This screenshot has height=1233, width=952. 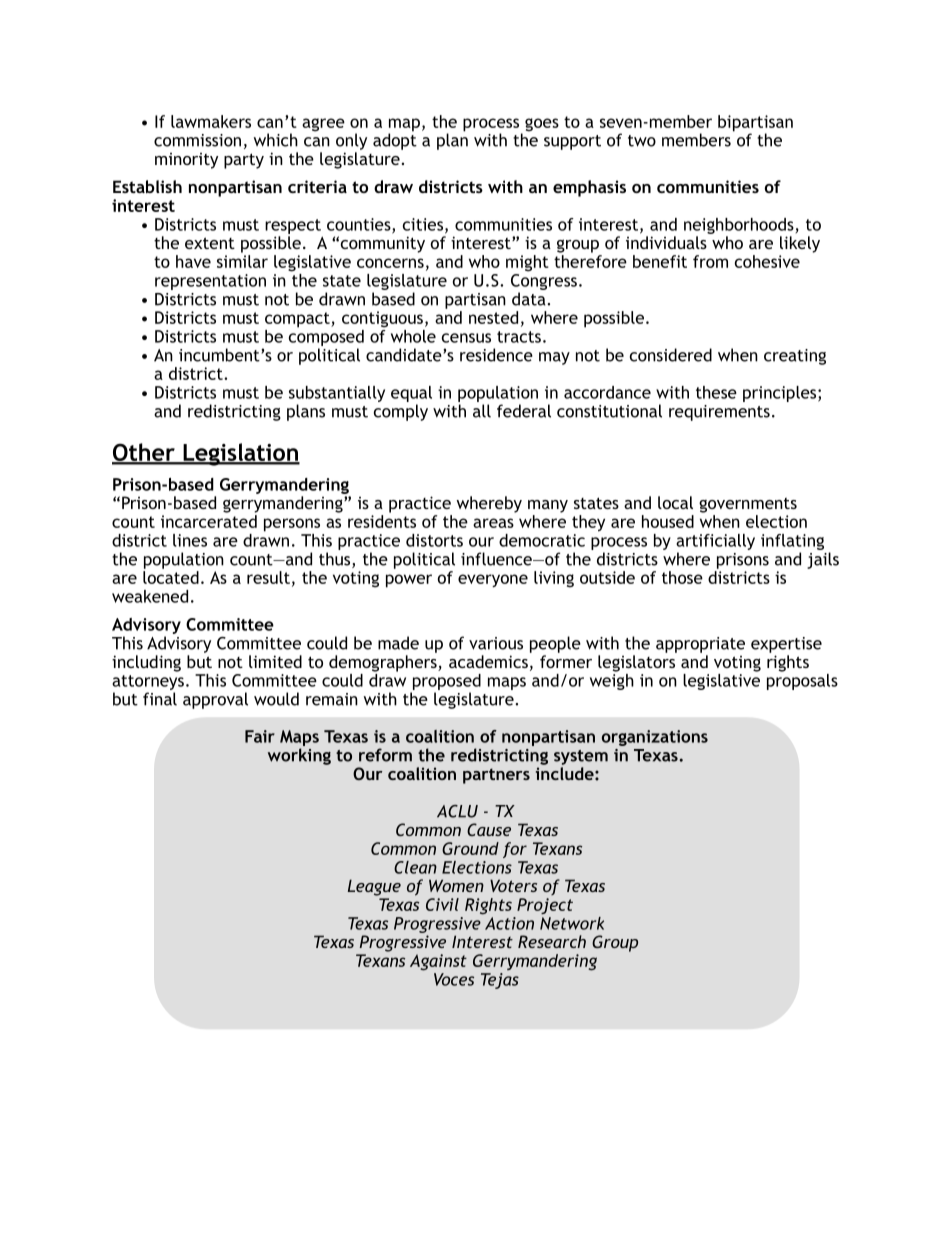 What do you see at coordinates (739, 226) in the screenshot?
I see `neighborhoods` at bounding box center [739, 226].
